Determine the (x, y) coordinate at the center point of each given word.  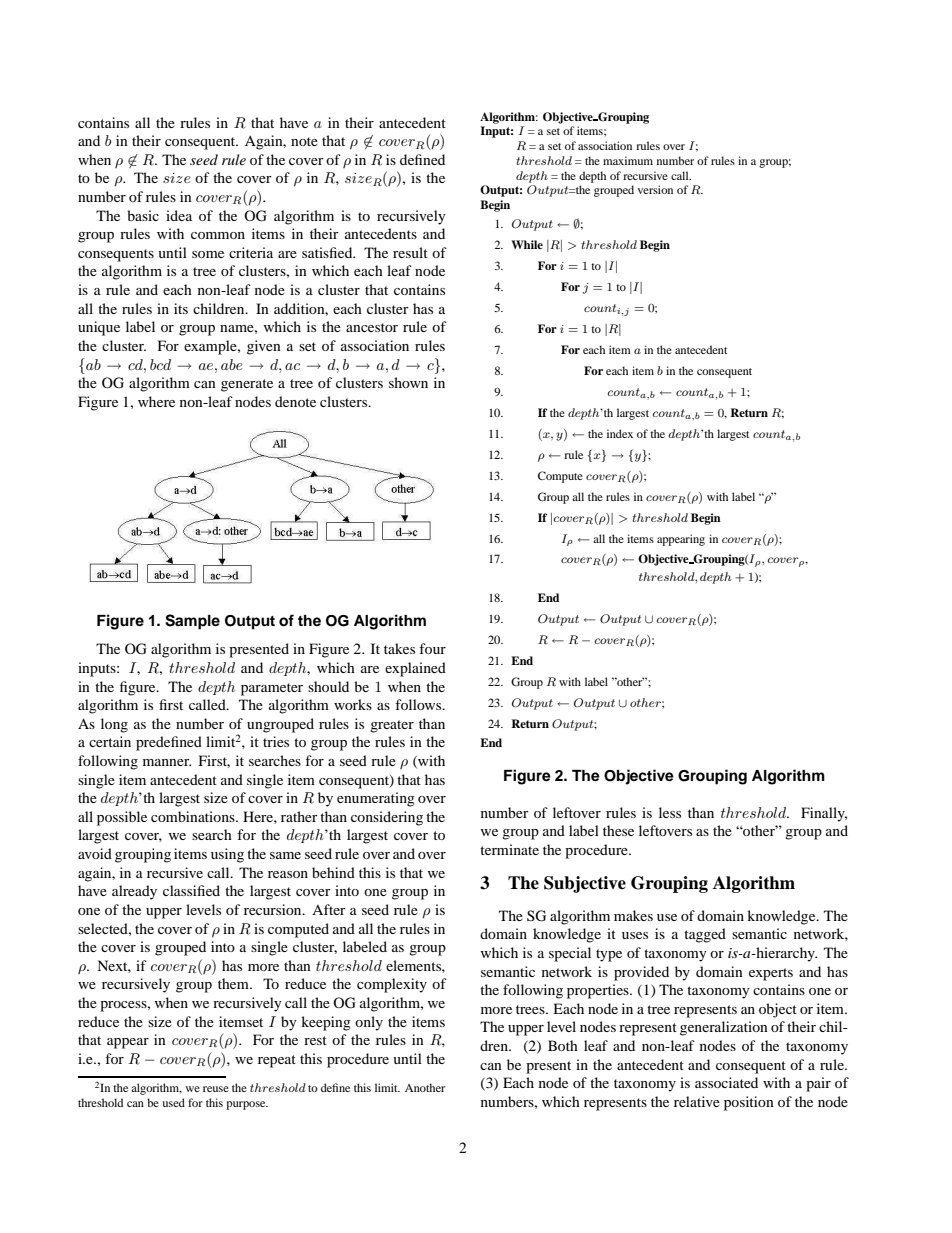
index (620, 433)
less (670, 812)
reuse (216, 1089)
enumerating (376, 799)
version (655, 189)
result (410, 252)
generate (247, 385)
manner (167, 762)
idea (179, 215)
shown (408, 382)
